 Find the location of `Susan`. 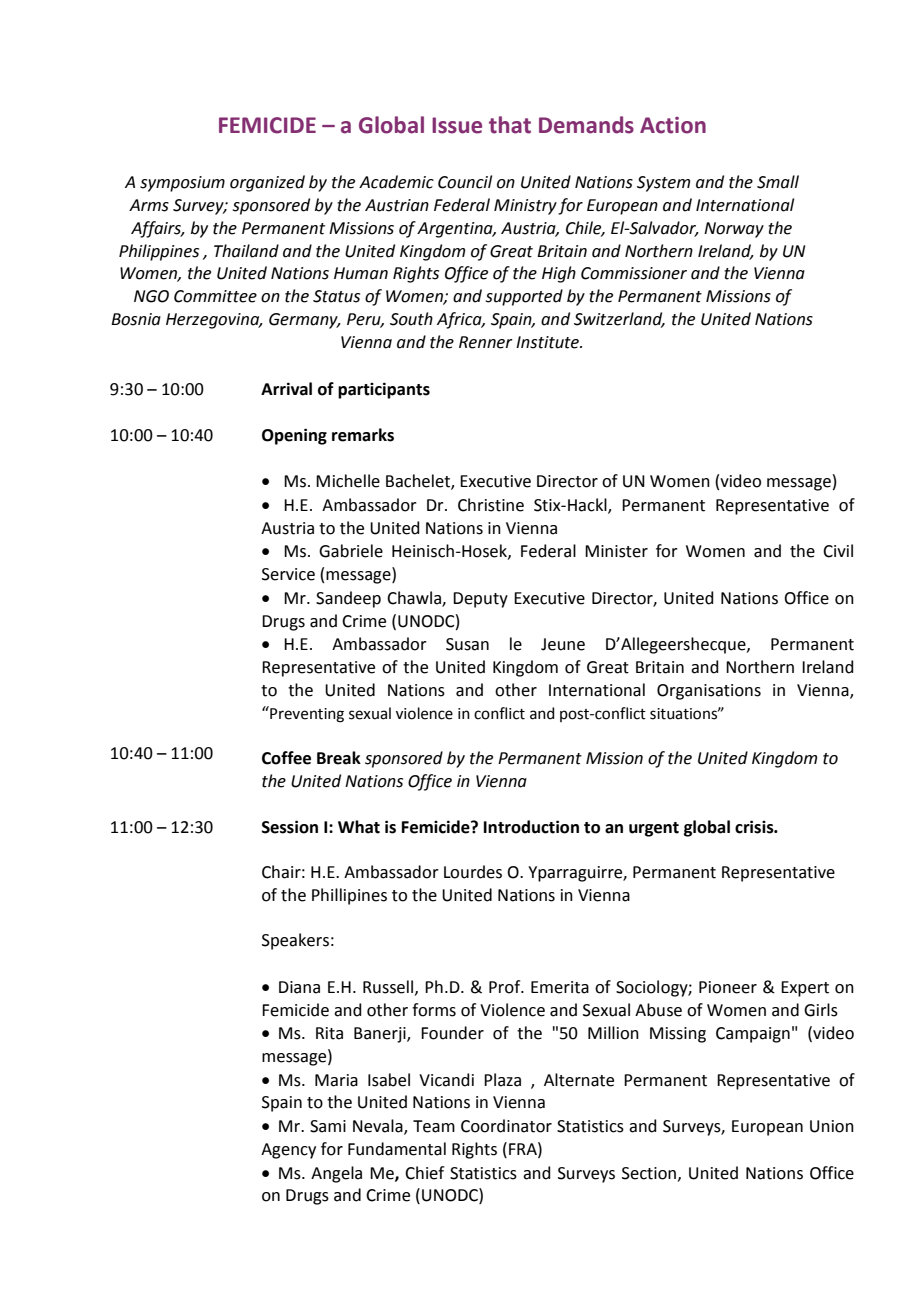

Susan is located at coordinates (467, 644).
